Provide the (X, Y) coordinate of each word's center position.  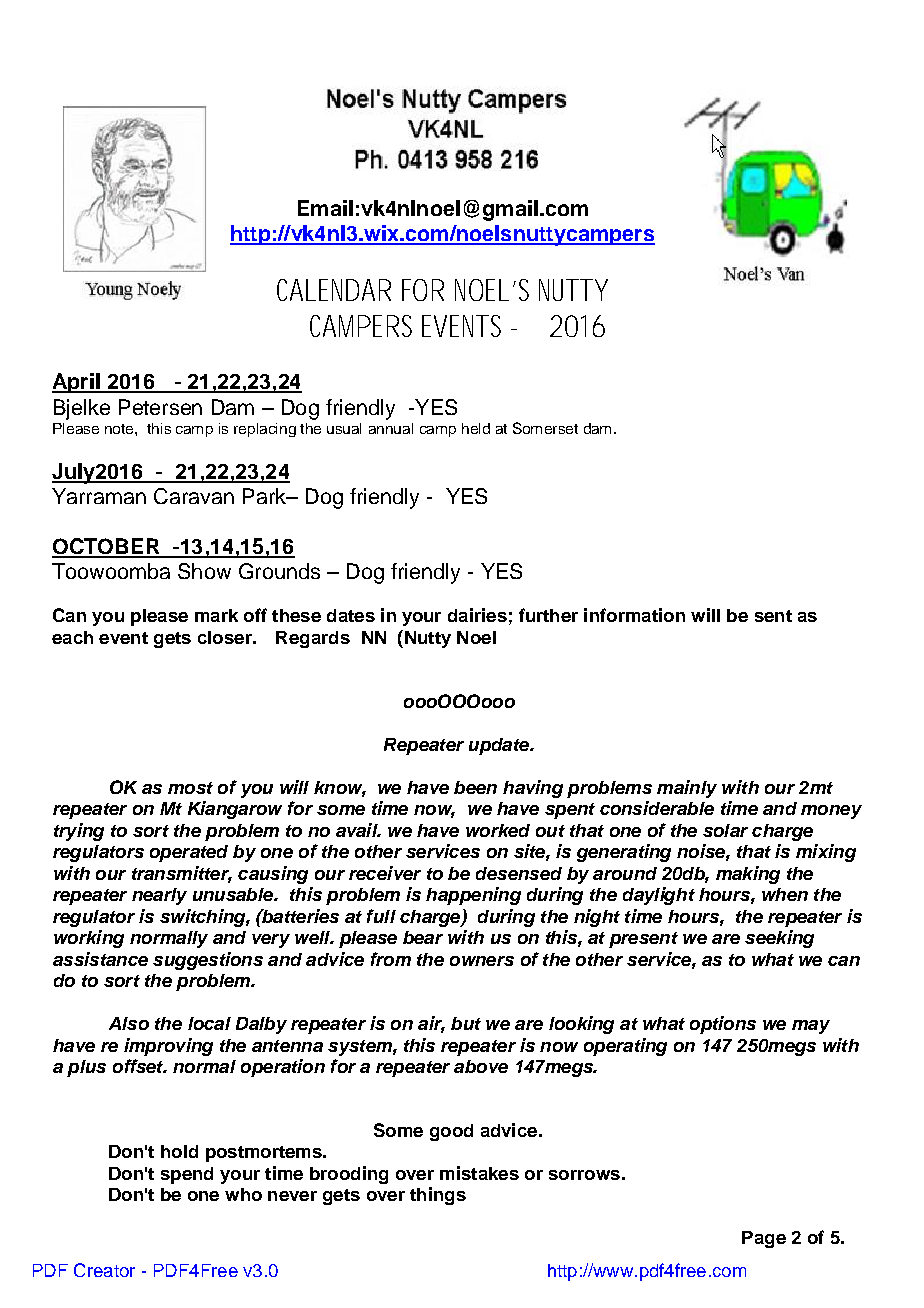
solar (725, 830)
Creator (104, 1270)
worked (498, 830)
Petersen (160, 407)
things (438, 1196)
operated (189, 853)
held (476, 428)
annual (391, 428)
